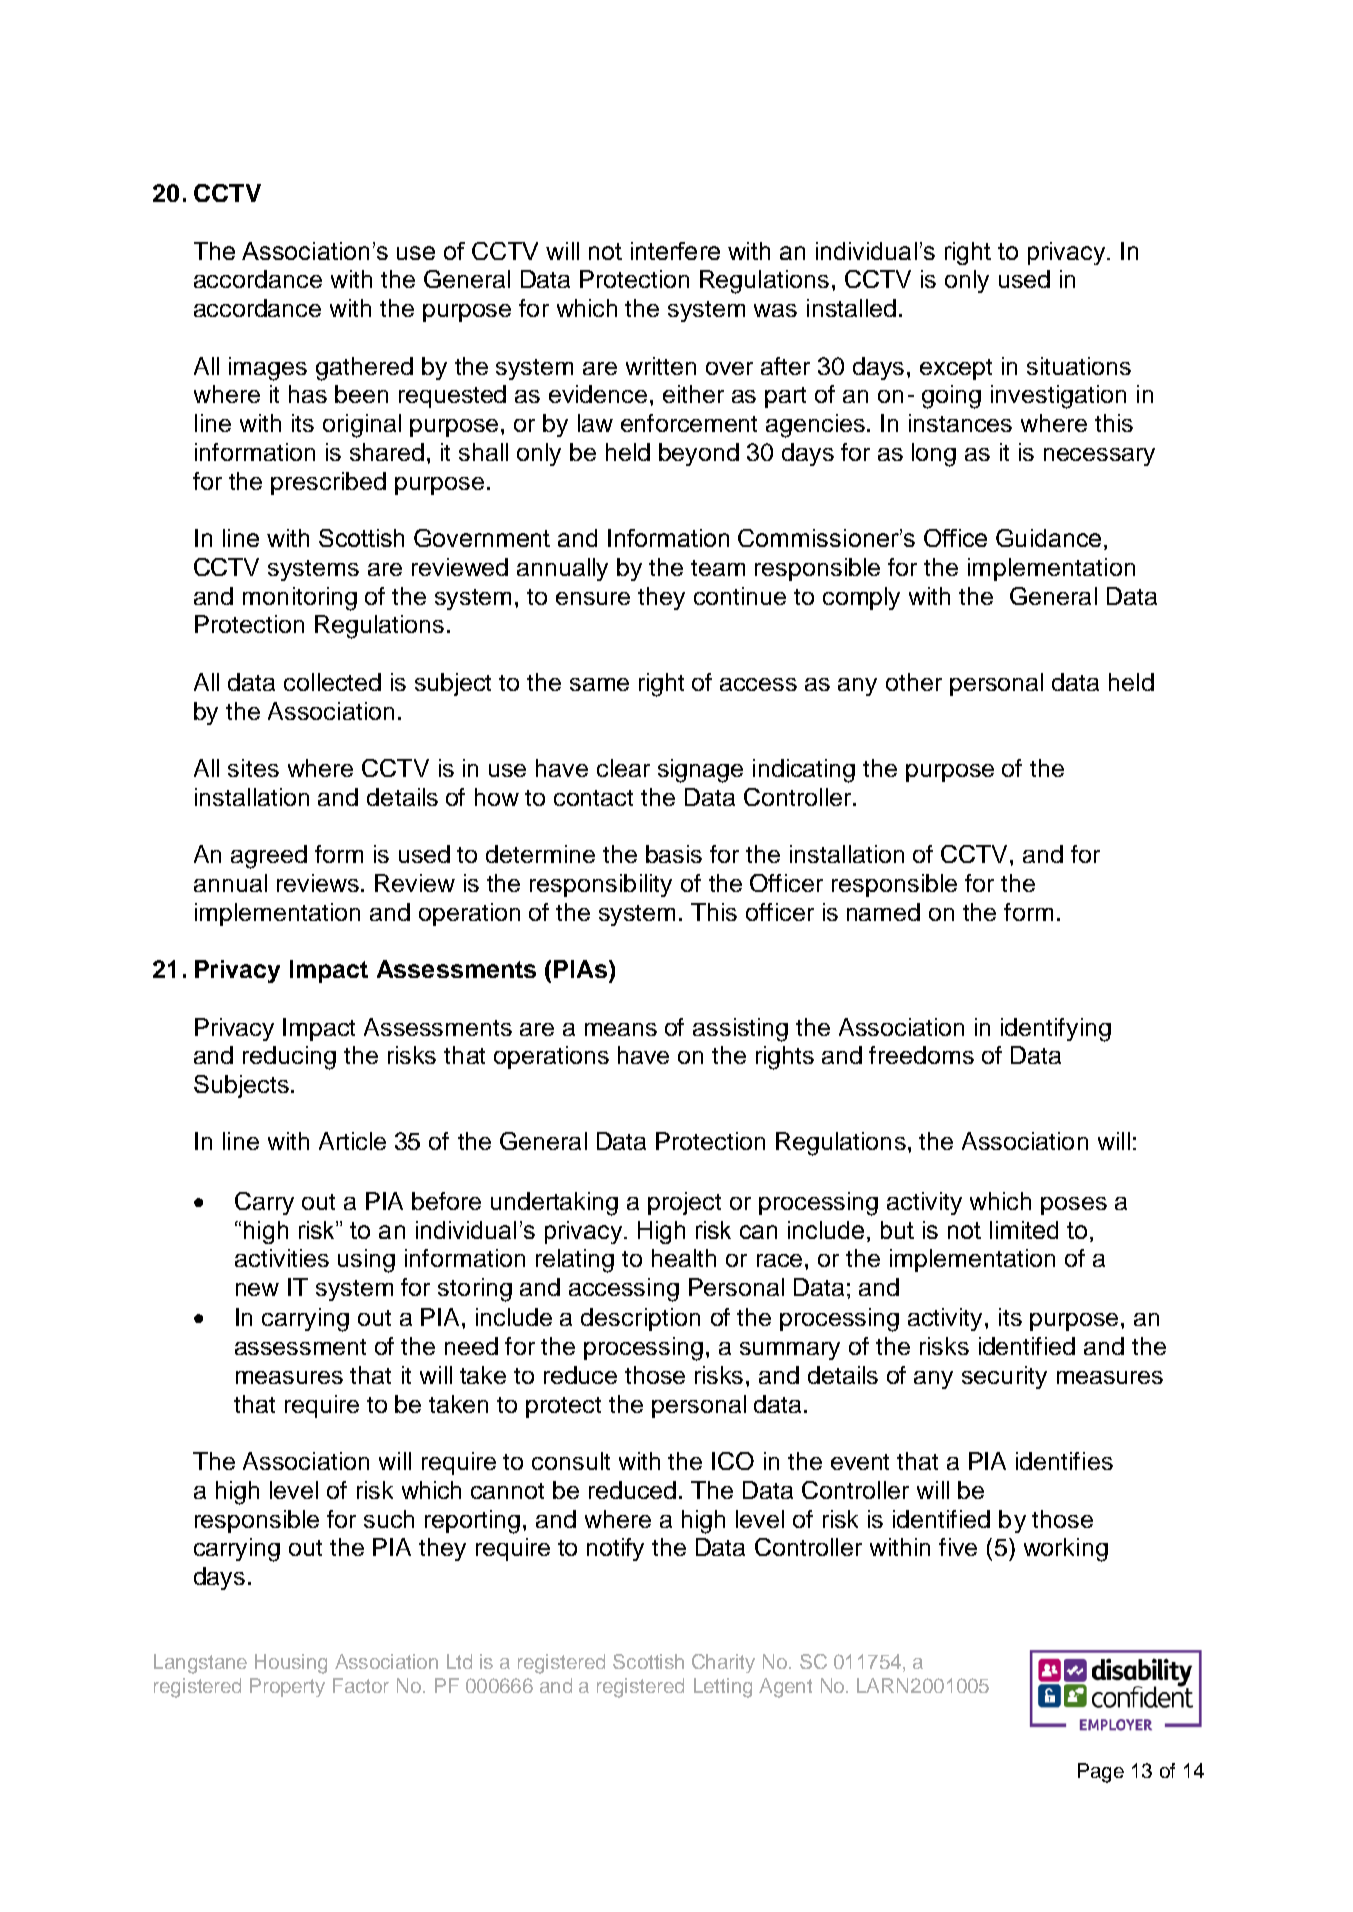 Image resolution: width=1353 pixels, height=1912 pixels. I want to click on except, so click(956, 369).
